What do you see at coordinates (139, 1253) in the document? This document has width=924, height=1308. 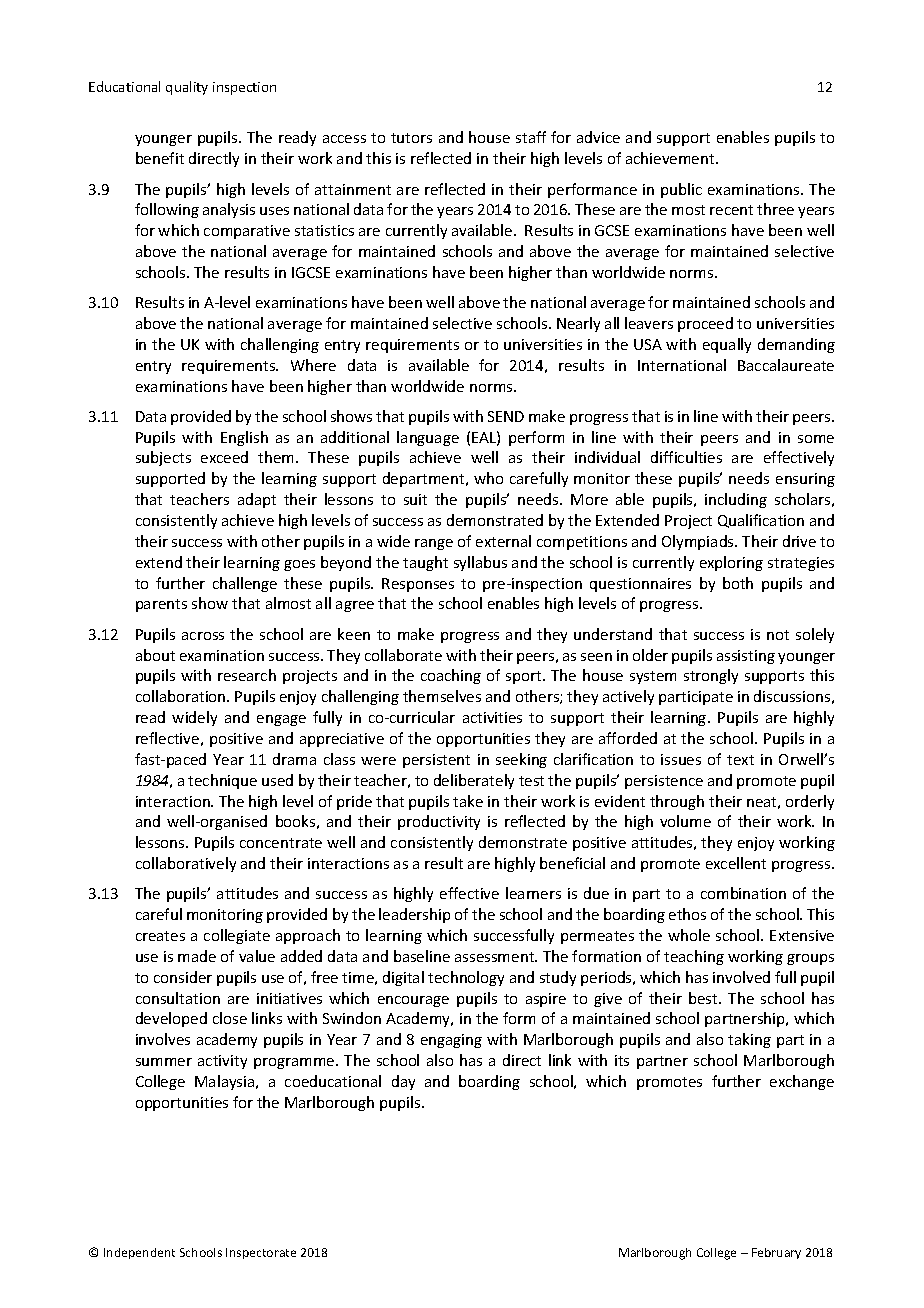 I see `Independent` at bounding box center [139, 1253].
